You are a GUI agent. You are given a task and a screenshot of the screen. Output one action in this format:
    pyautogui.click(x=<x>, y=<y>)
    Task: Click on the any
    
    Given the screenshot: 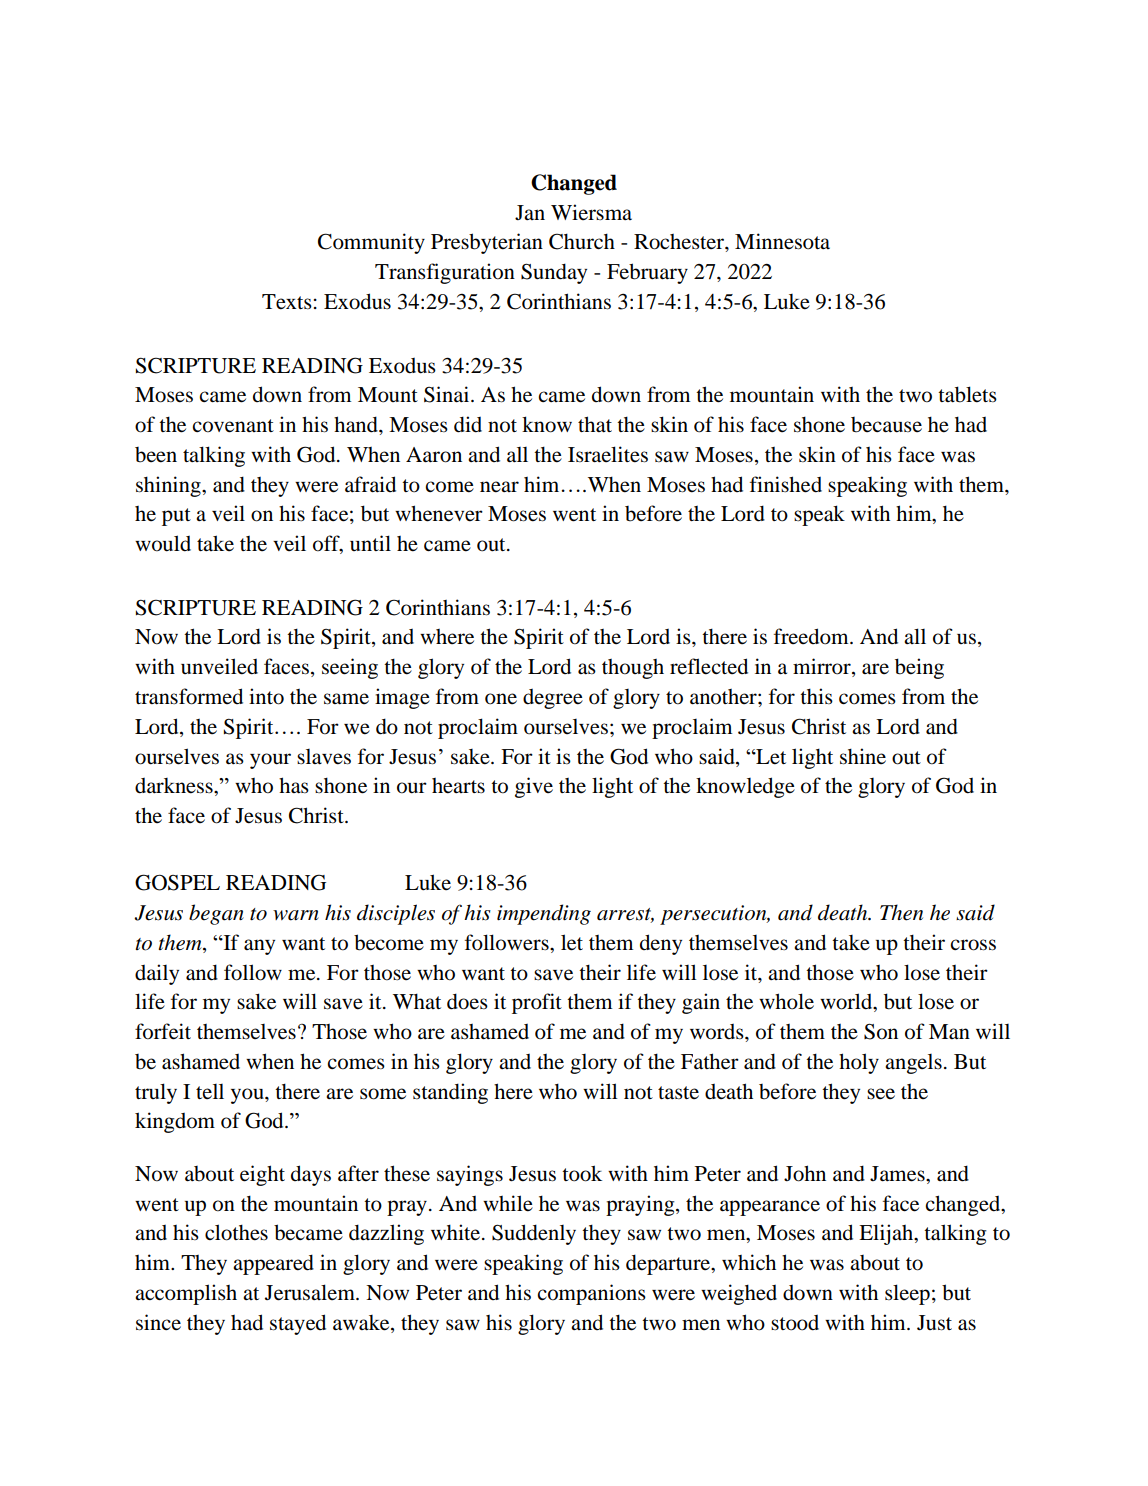 What is the action you would take?
    pyautogui.click(x=259, y=947)
